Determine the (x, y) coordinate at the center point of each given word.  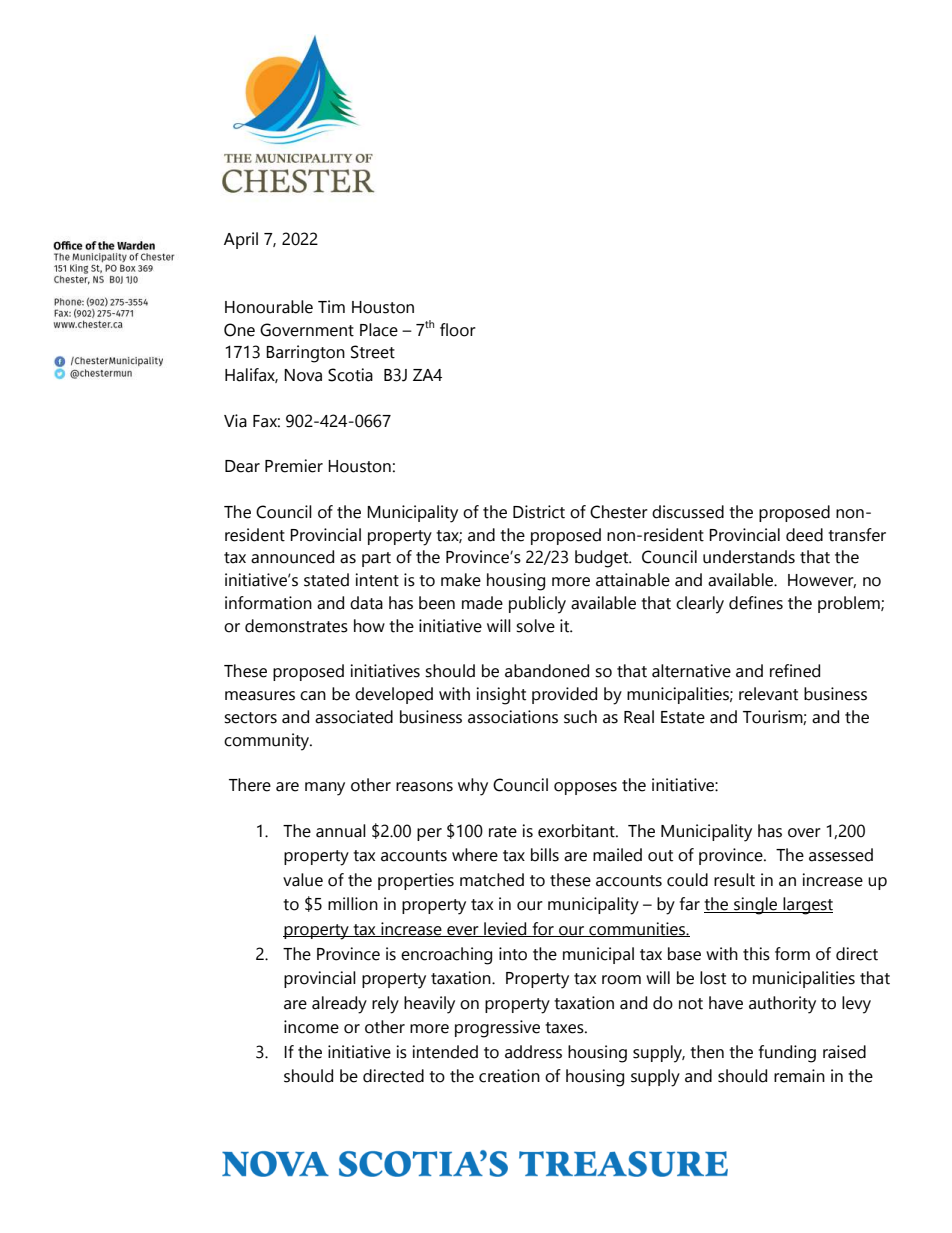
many (325, 789)
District (539, 512)
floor (458, 330)
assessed (841, 855)
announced (292, 557)
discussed (688, 512)
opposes (585, 788)
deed (804, 535)
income (311, 1027)
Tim (331, 306)
